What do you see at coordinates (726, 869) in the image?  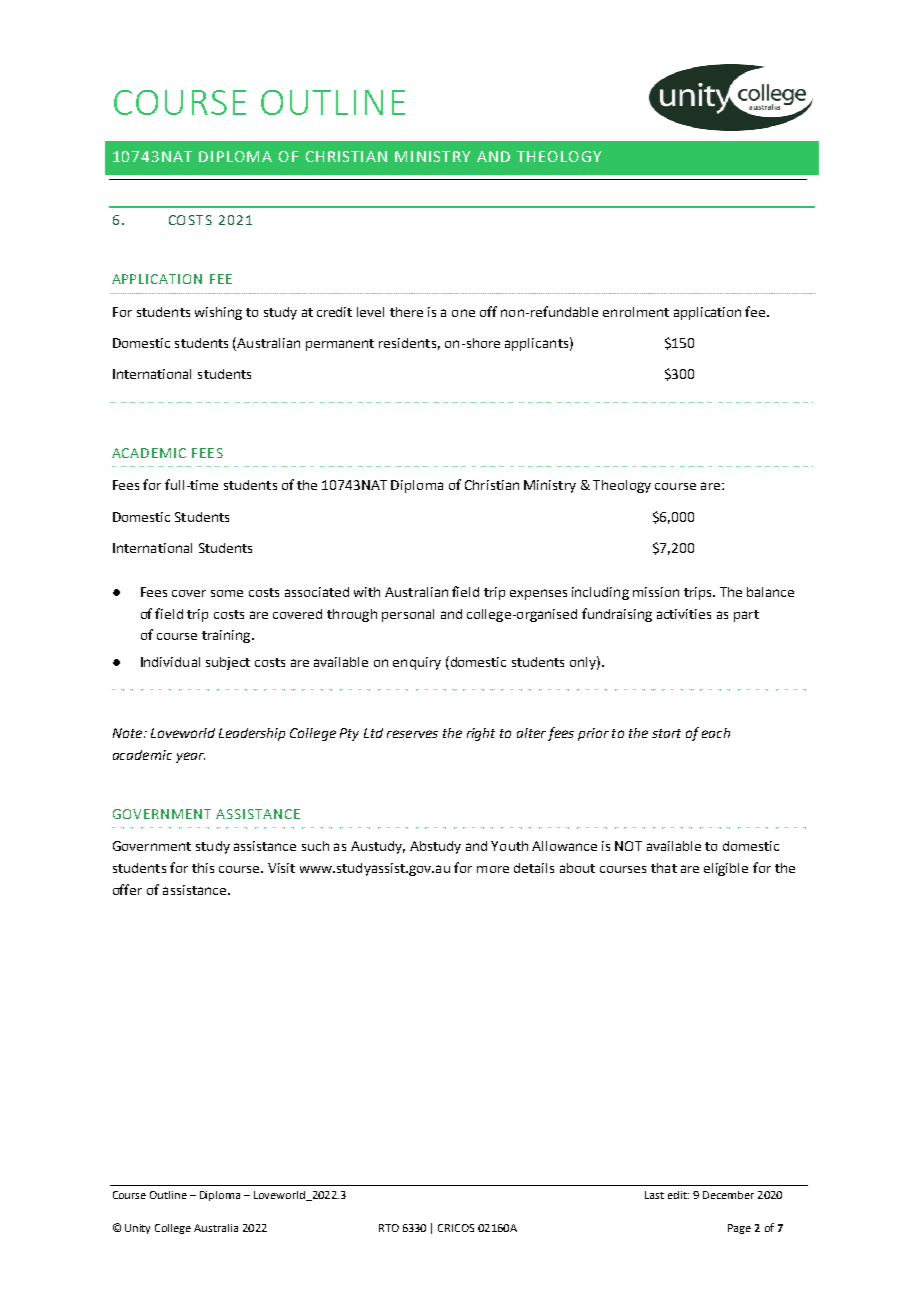 I see `eligible` at bounding box center [726, 869].
